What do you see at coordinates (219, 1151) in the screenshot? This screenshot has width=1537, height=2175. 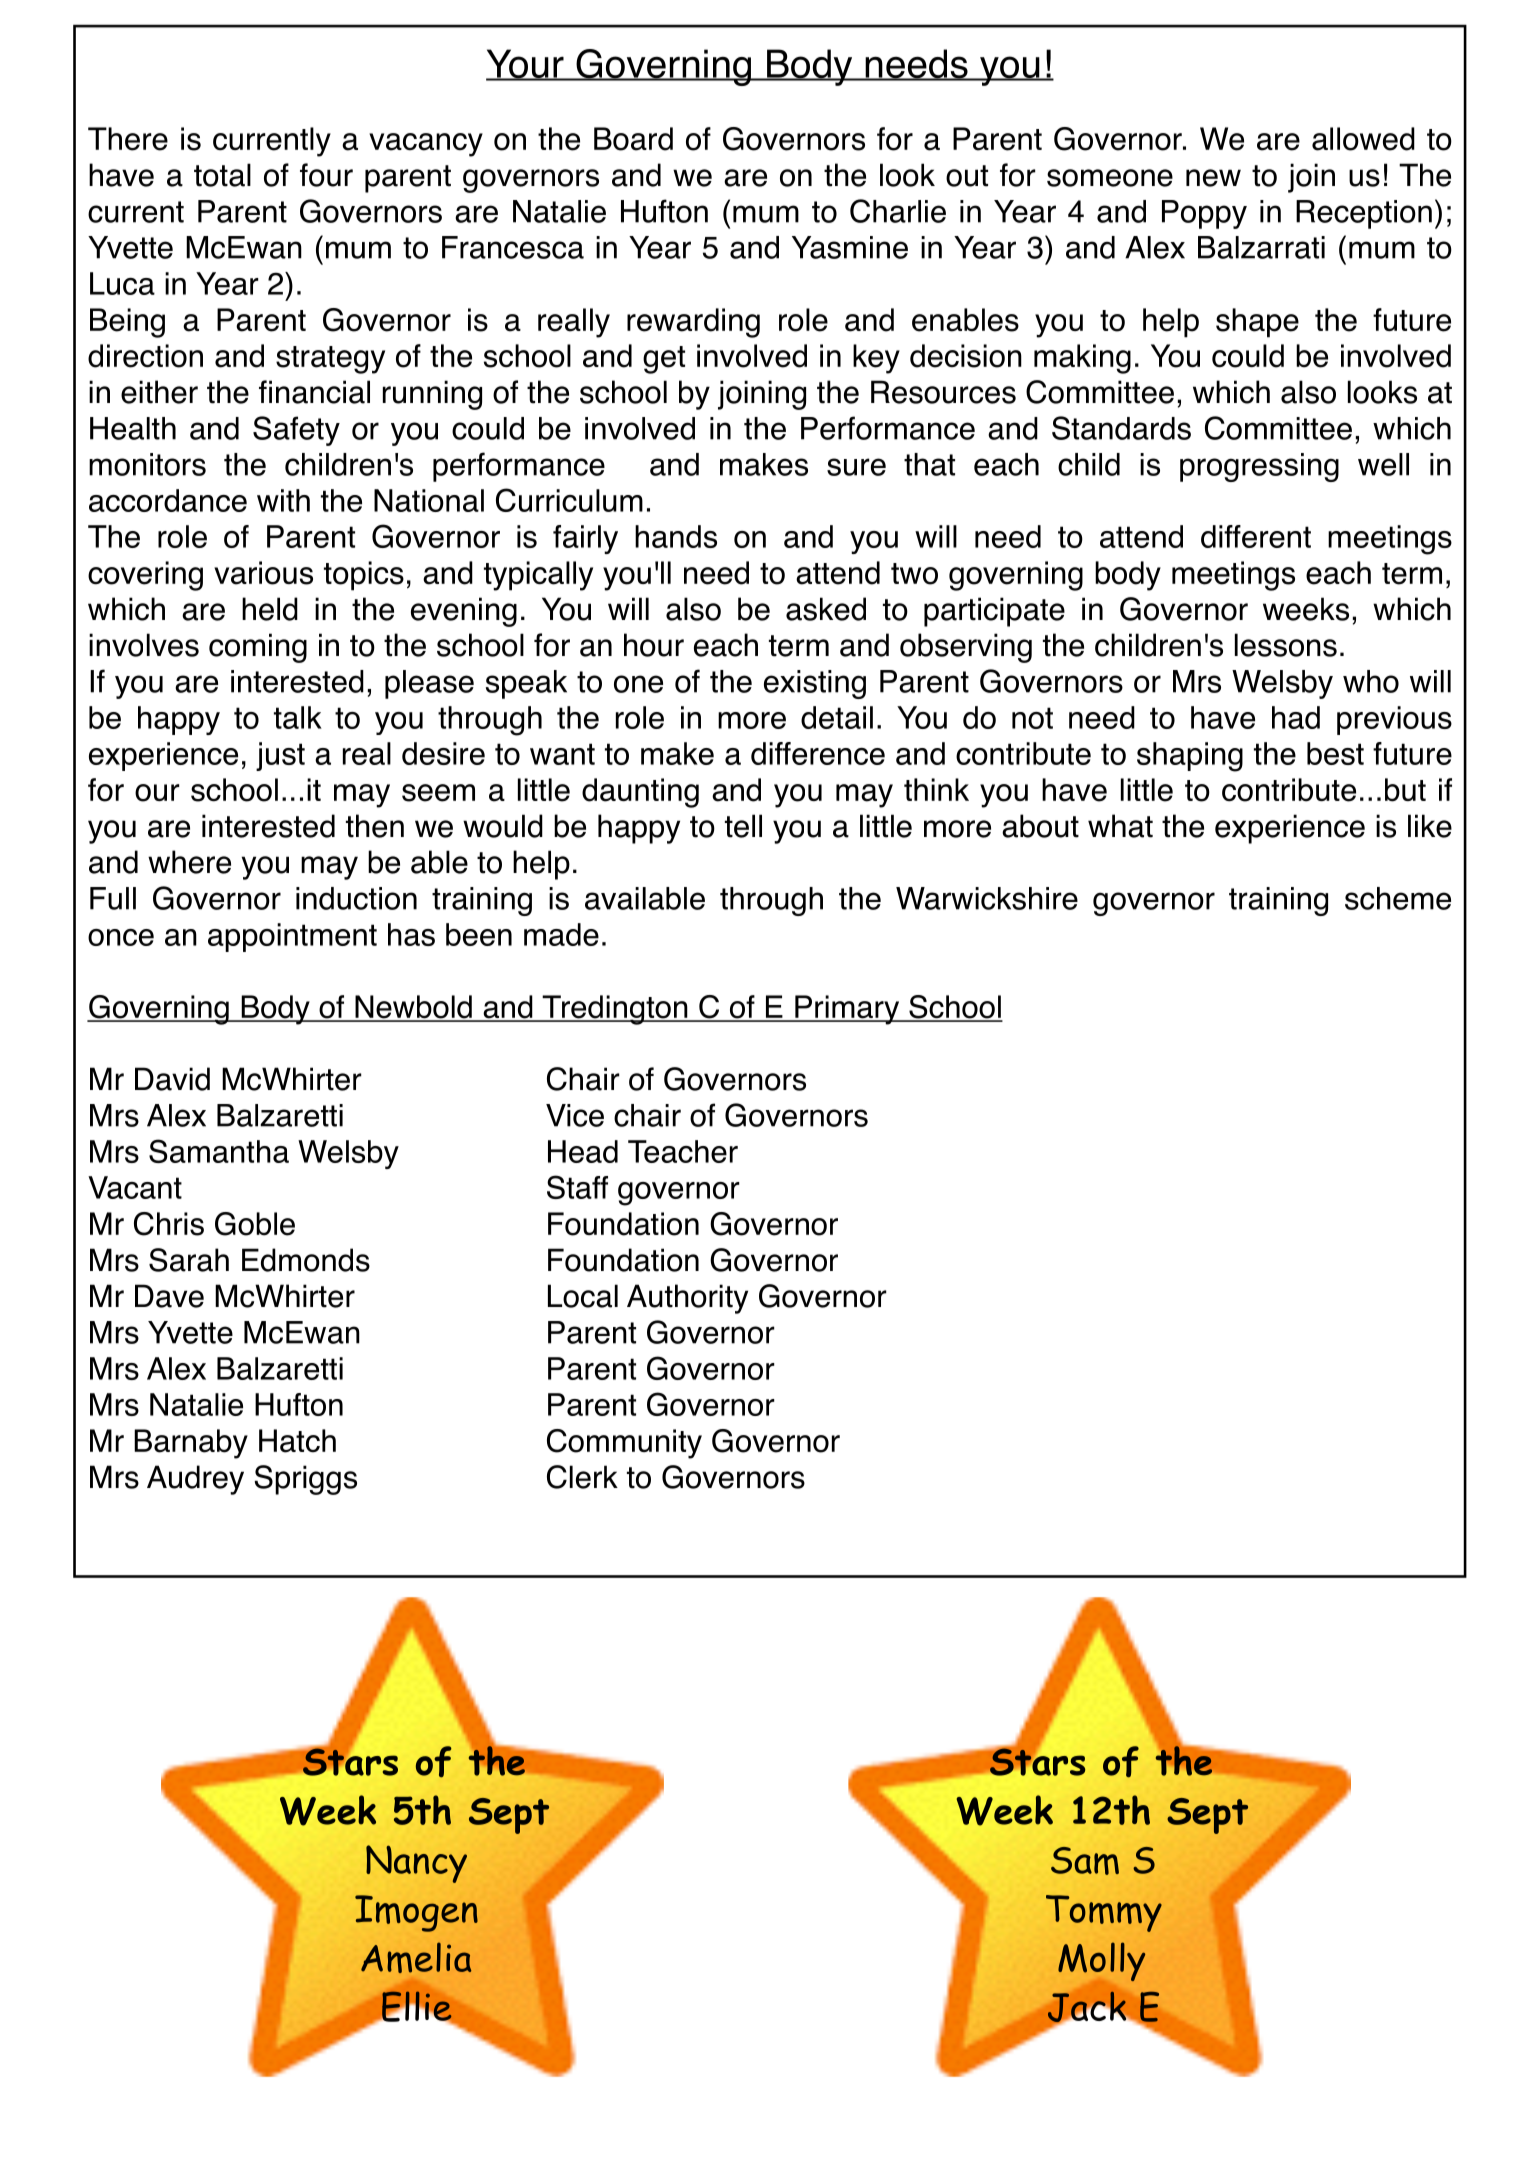 I see `Samantha` at bounding box center [219, 1151].
